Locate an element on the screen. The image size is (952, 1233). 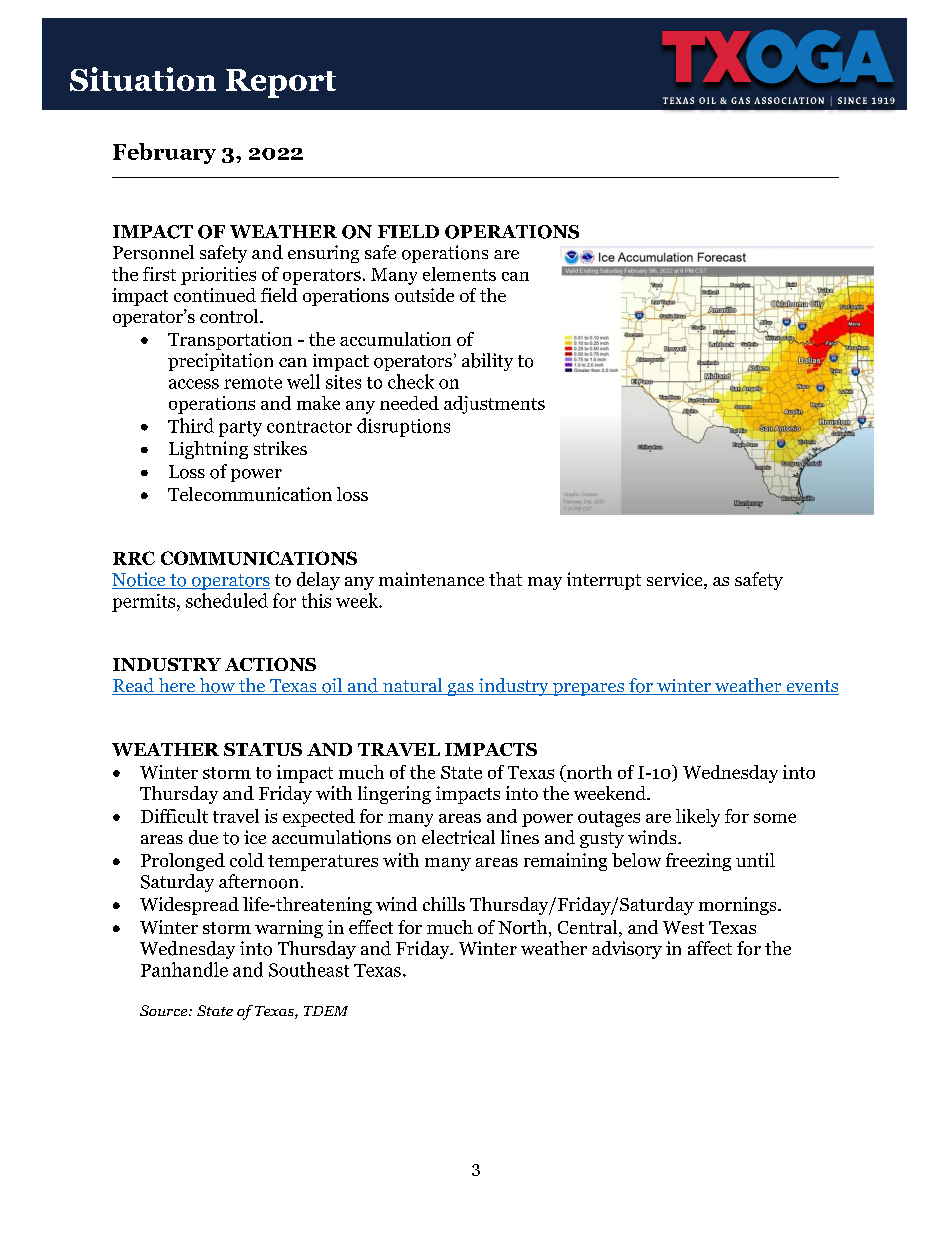
how is located at coordinates (217, 686).
